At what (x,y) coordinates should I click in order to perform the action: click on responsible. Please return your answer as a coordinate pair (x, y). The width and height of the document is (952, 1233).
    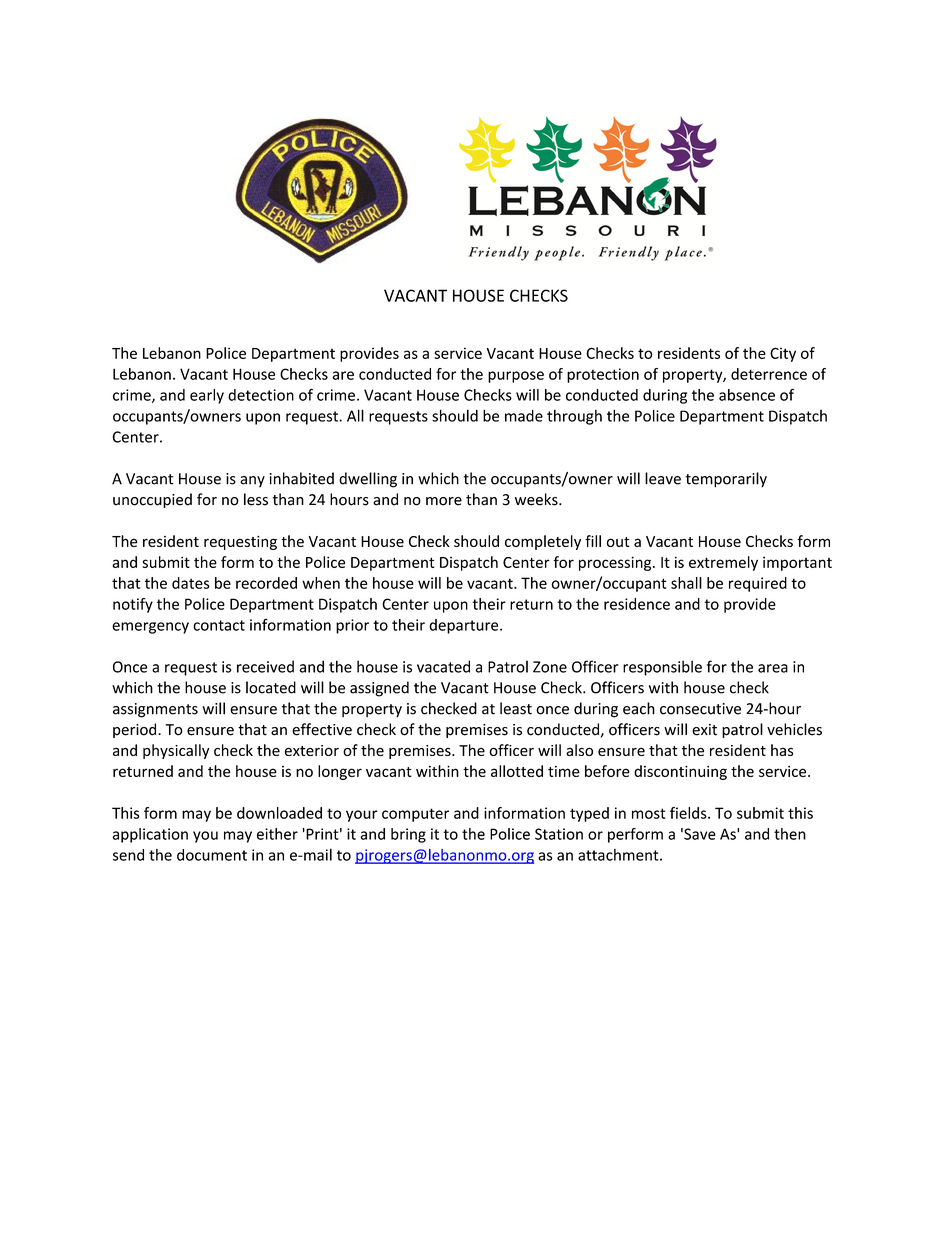
    Looking at the image, I should click on (662, 668).
